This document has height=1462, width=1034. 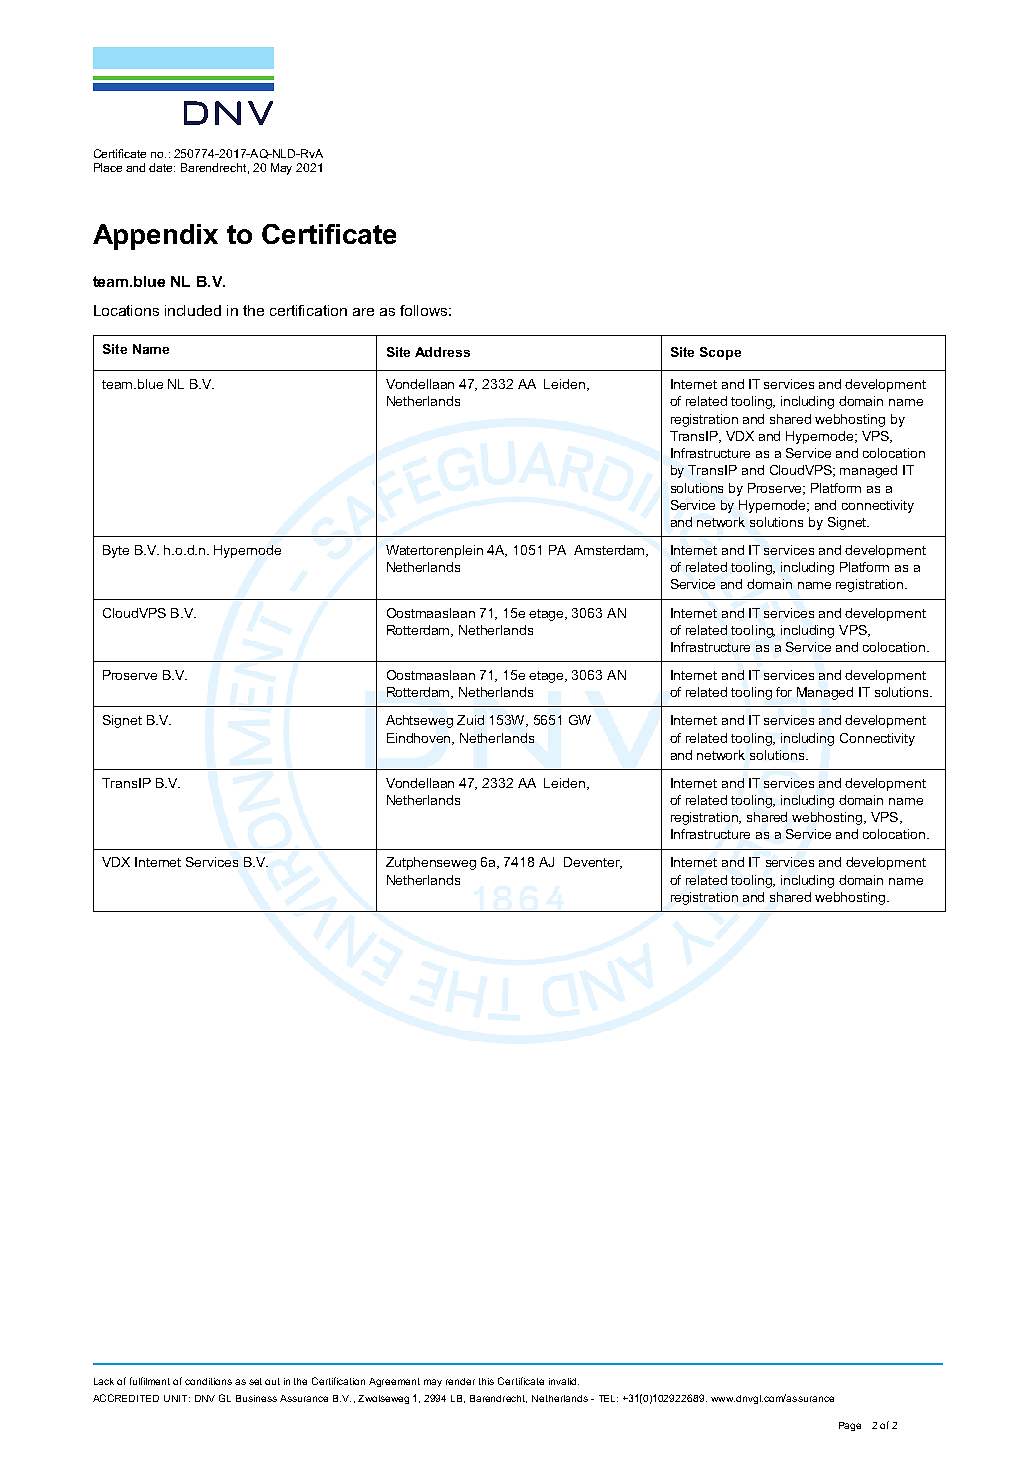 I want to click on conditions, so click(x=208, y=1381).
